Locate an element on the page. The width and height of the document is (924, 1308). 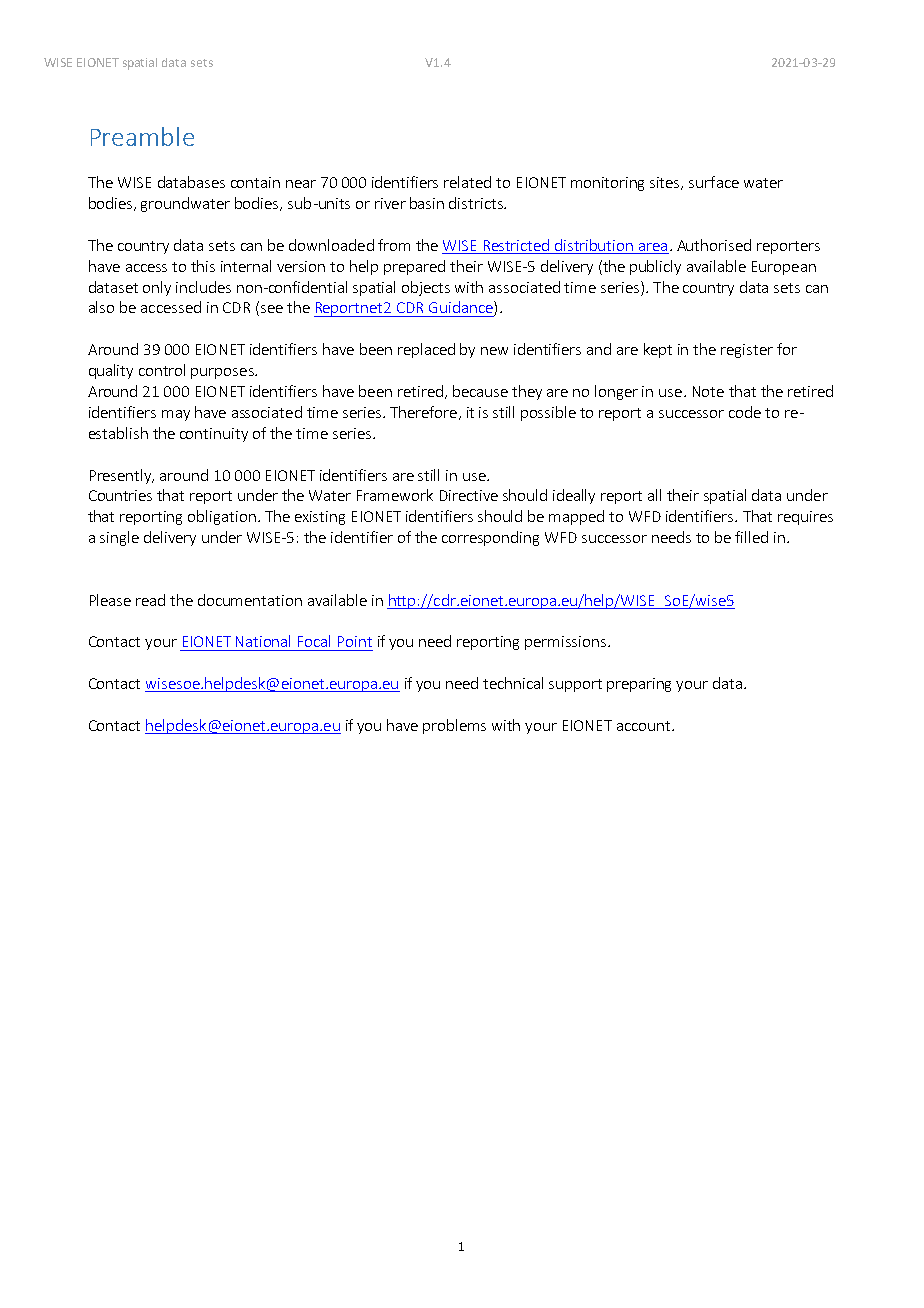
continuity is located at coordinates (214, 435).
